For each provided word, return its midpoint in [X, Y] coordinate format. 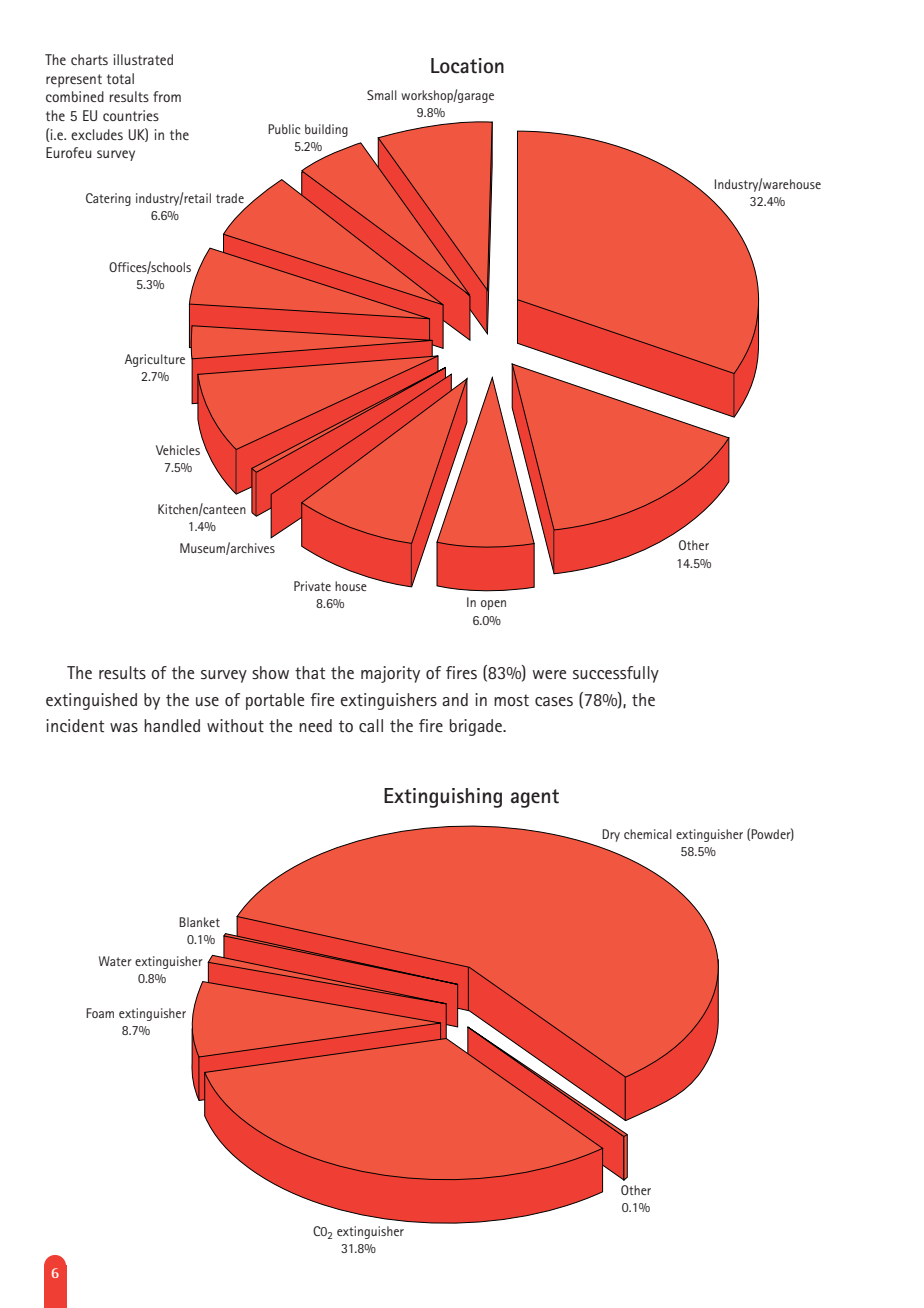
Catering [108, 199]
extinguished [91, 701]
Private [312, 586]
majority [390, 674]
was [124, 727]
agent [535, 798]
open [493, 605]
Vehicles [178, 450]
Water [115, 961]
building [326, 130]
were [549, 674]
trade [230, 198]
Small [382, 95]
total [120, 78]
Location [467, 66]
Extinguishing [443, 798]
